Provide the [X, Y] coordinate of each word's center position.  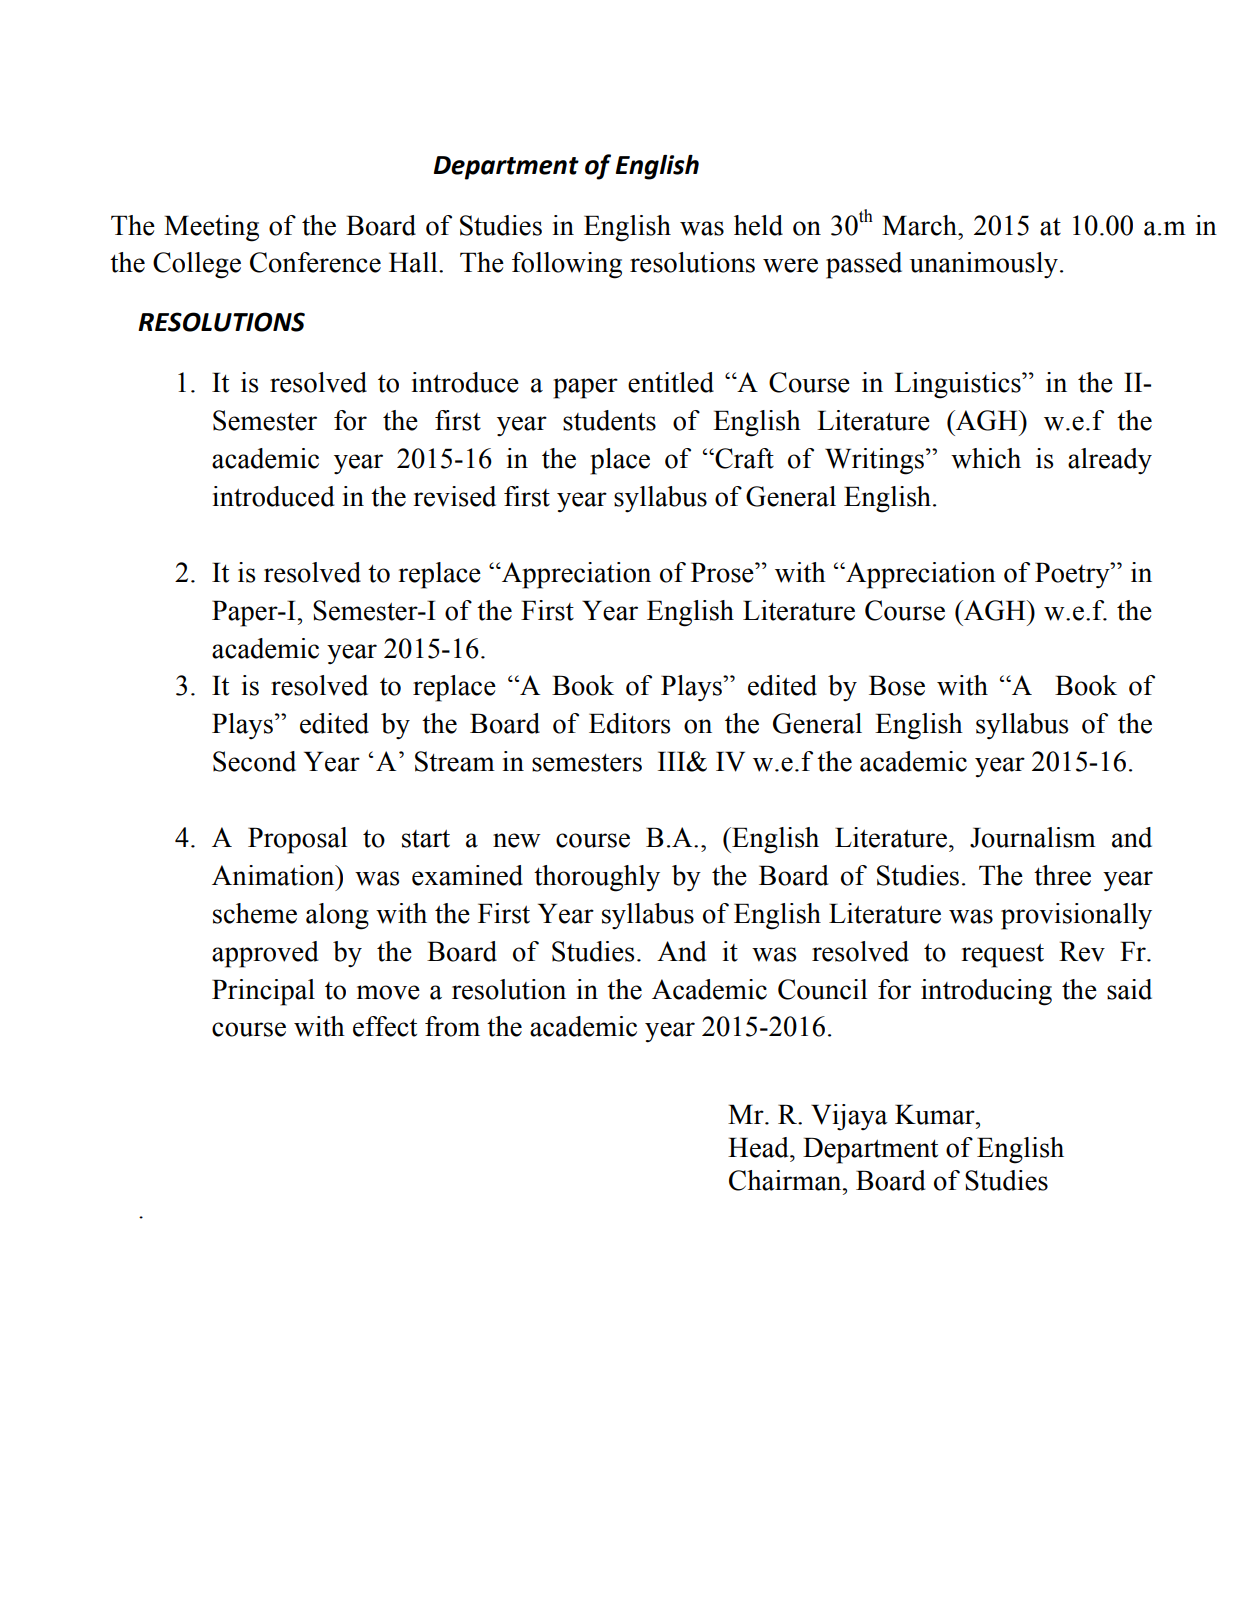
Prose [723, 572]
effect [385, 1026]
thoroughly [597, 878]
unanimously [984, 265]
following [567, 265]
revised [454, 496]
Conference [315, 262]
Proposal [297, 840]
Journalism [1033, 837]
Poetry [1073, 575]
